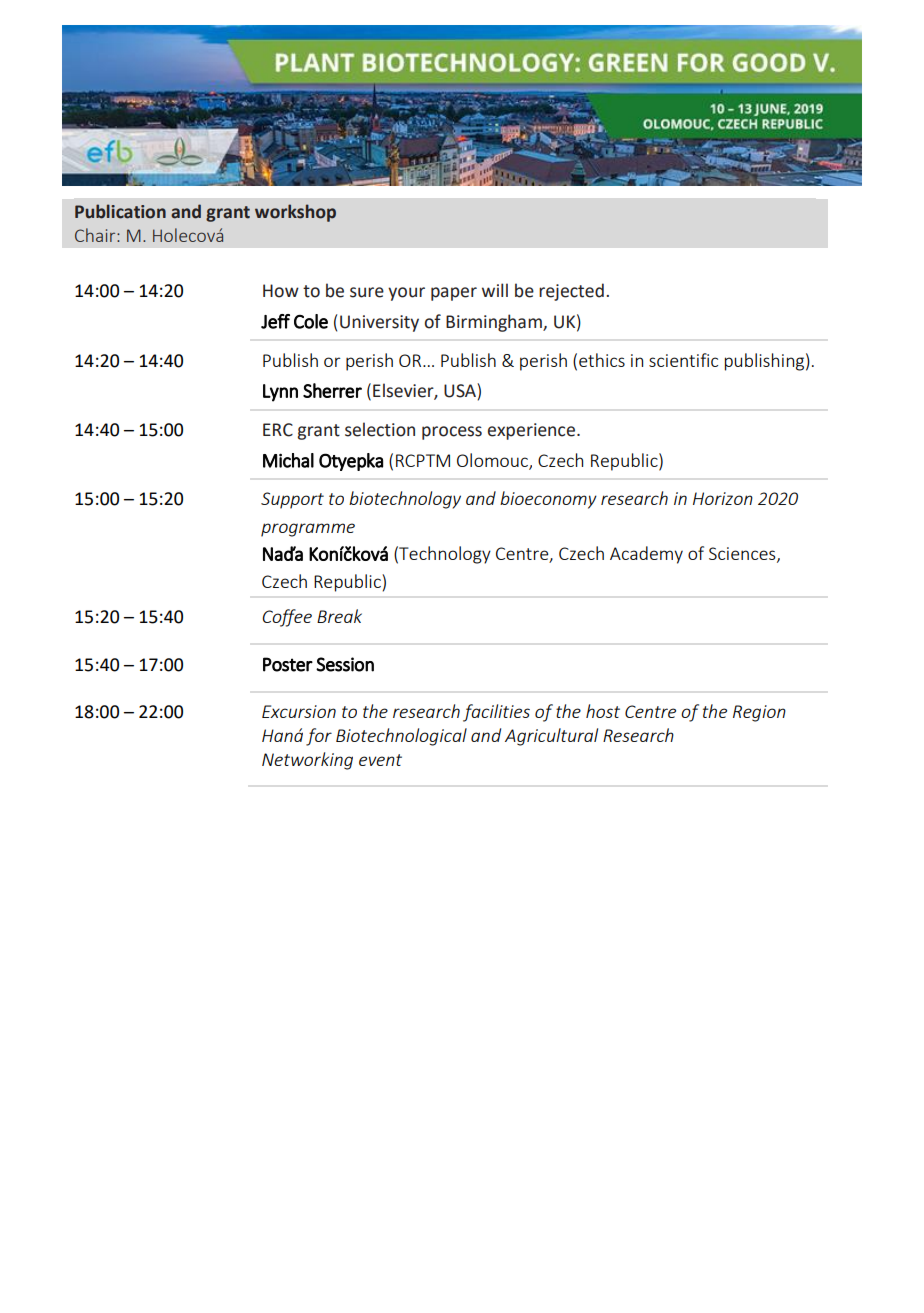 Image resolution: width=924 pixels, height=1313 pixels. Describe the element at coordinates (120, 211) in the document. I see `Publication` at that location.
